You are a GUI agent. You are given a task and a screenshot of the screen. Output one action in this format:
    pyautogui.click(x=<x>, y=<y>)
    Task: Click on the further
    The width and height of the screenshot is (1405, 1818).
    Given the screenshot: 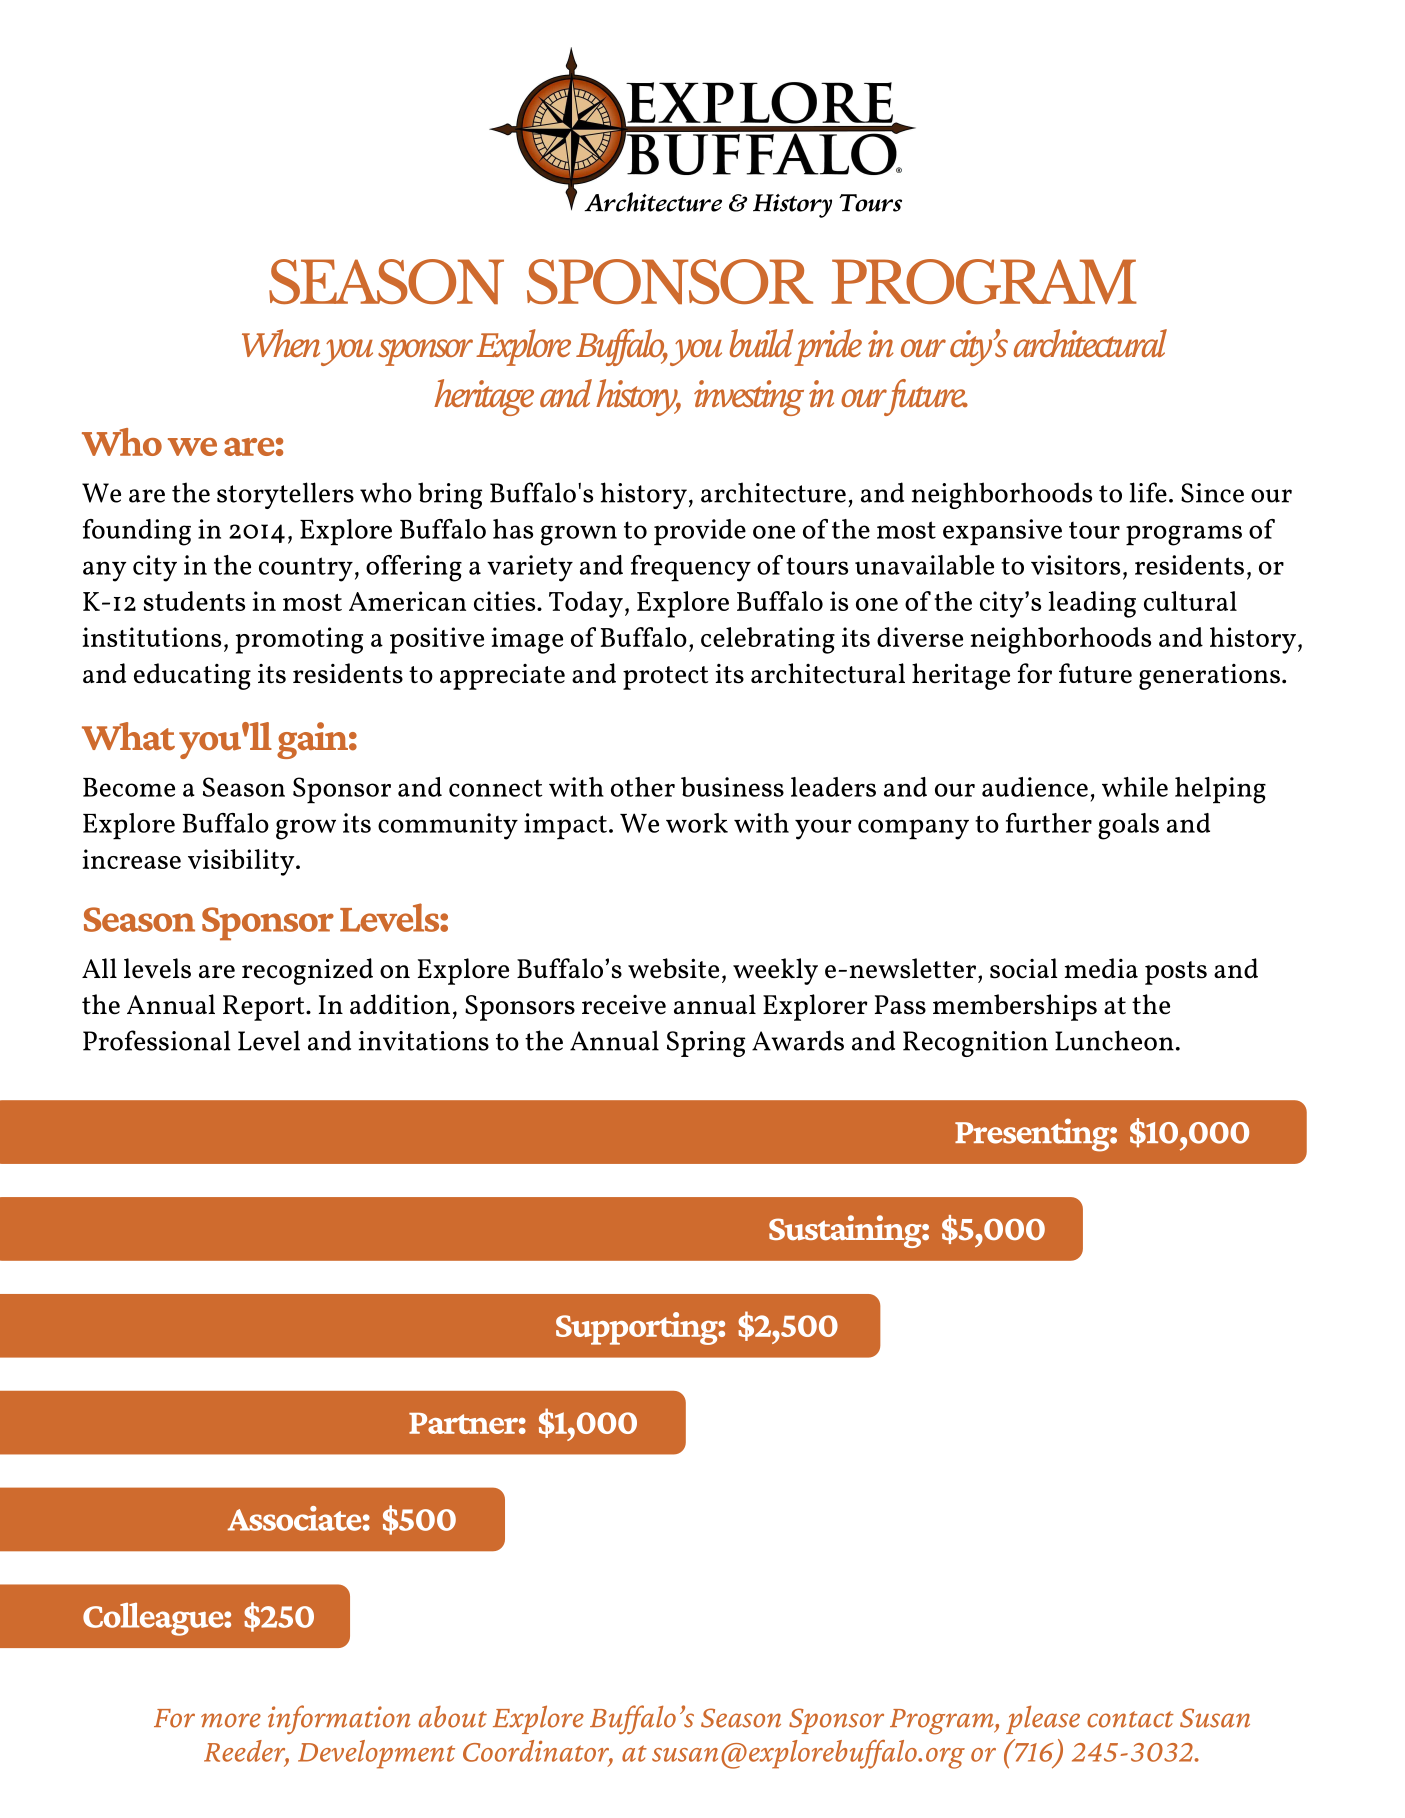 What is the action you would take?
    pyautogui.click(x=1049, y=823)
